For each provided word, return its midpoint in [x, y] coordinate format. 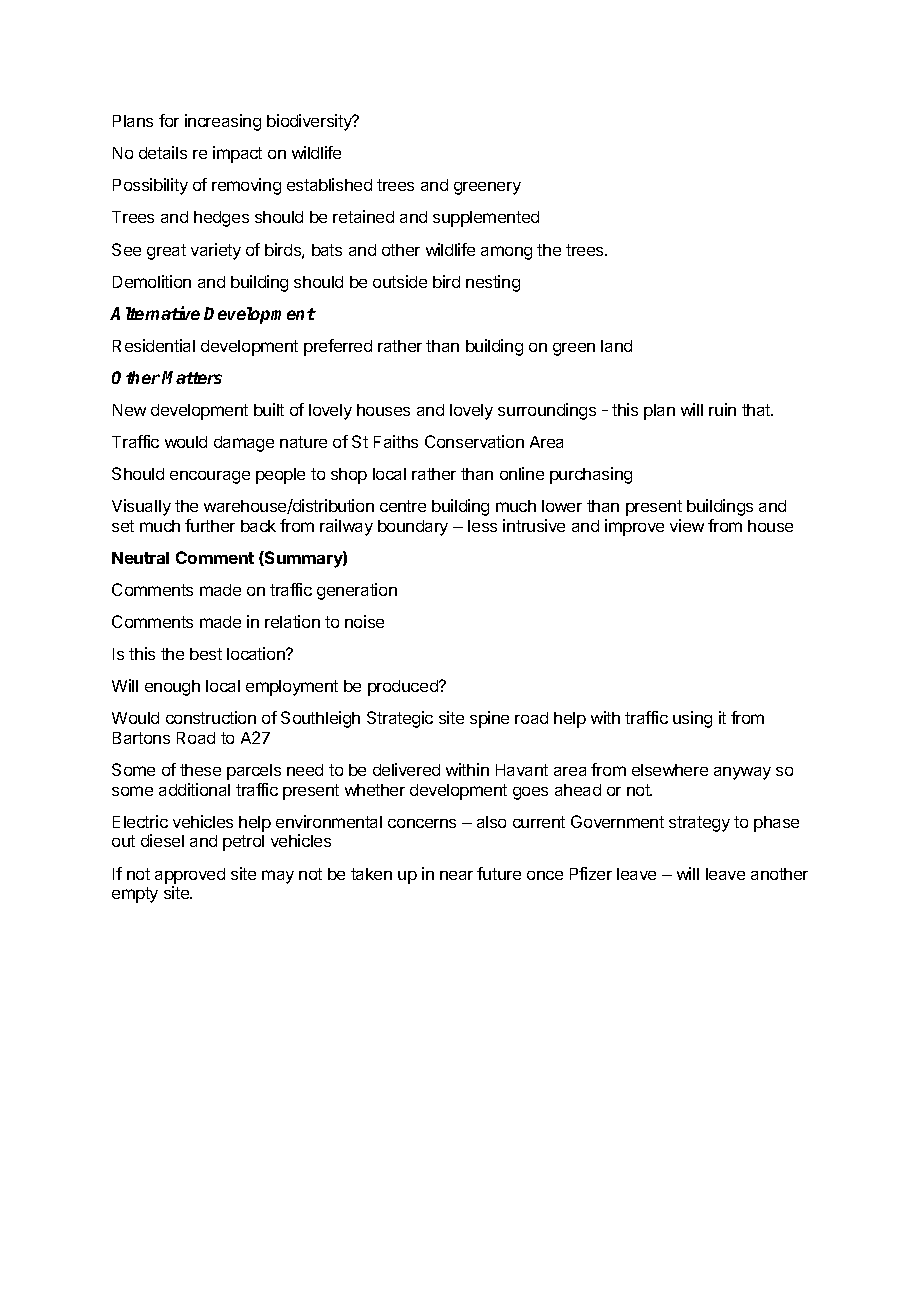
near [456, 875]
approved [190, 876]
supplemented [486, 219]
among [506, 253]
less [482, 526]
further [210, 525]
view [687, 525]
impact [237, 154]
